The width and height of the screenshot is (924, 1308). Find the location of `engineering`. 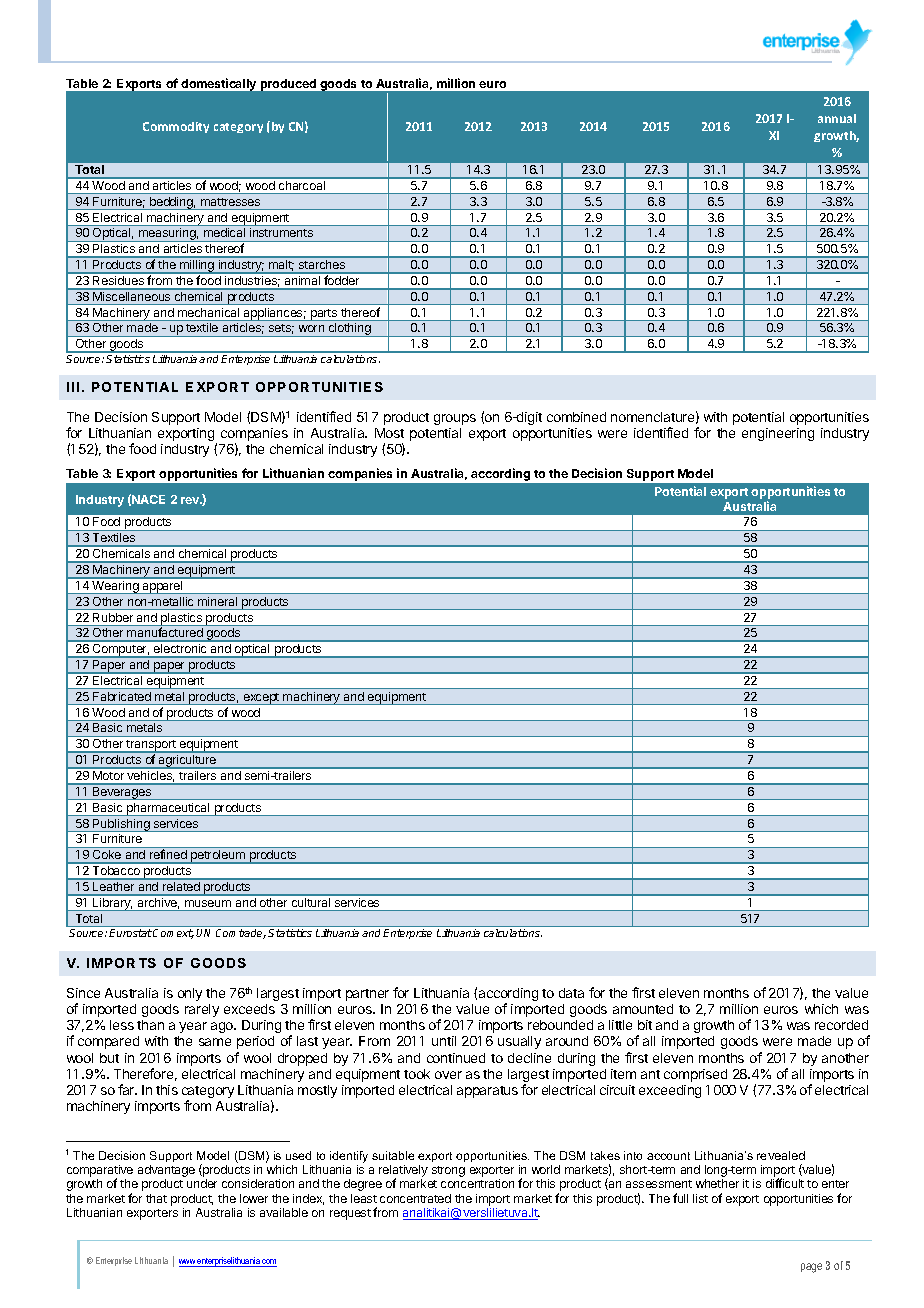

engineering is located at coordinates (778, 434).
